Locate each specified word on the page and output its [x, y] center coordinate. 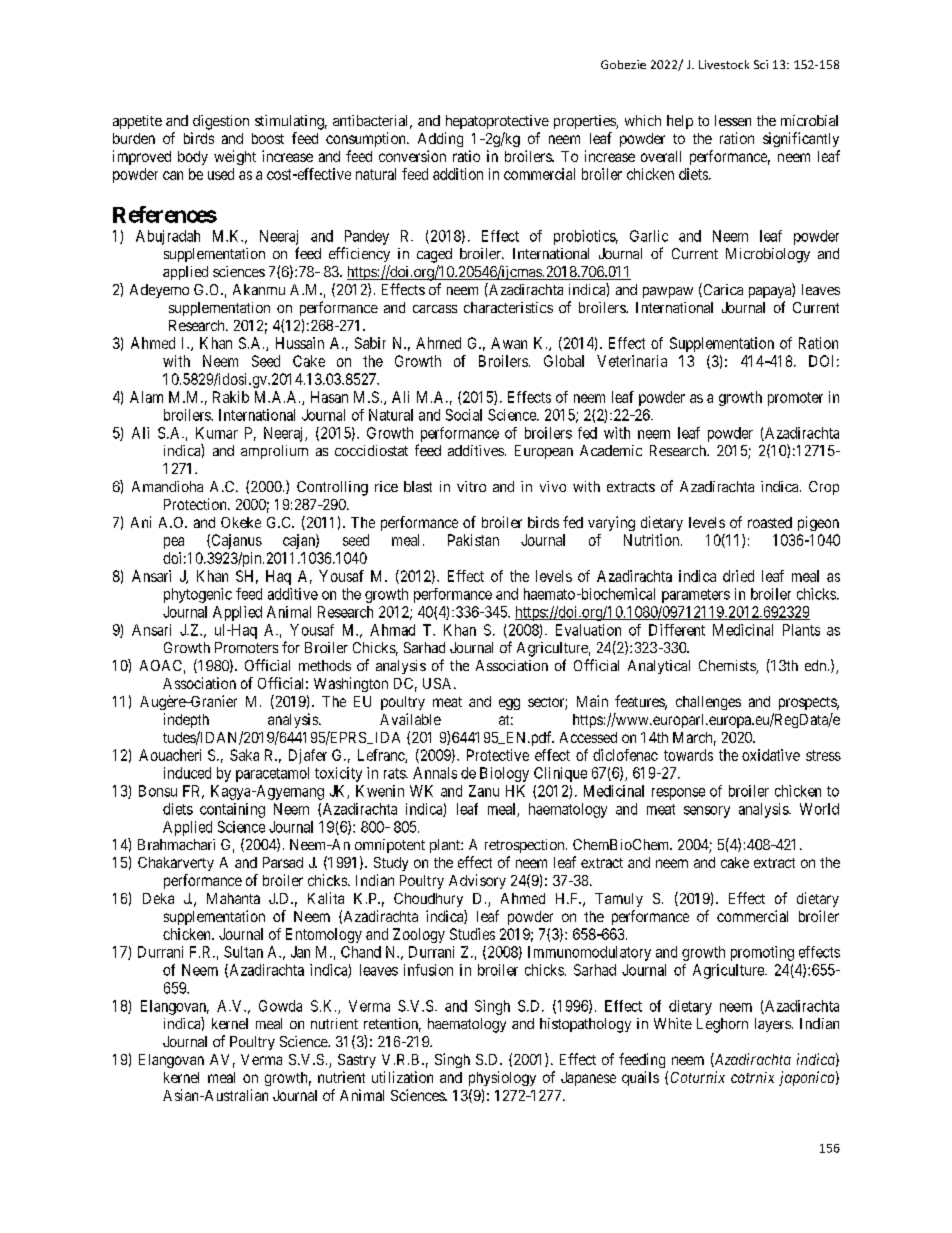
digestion [221, 122]
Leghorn [722, 1025]
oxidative [771, 755]
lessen [733, 120]
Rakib [231, 397]
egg [509, 704]
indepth [186, 720]
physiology [502, 1078]
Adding [440, 139]
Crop [824, 488]
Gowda [280, 1006]
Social [464, 415]
